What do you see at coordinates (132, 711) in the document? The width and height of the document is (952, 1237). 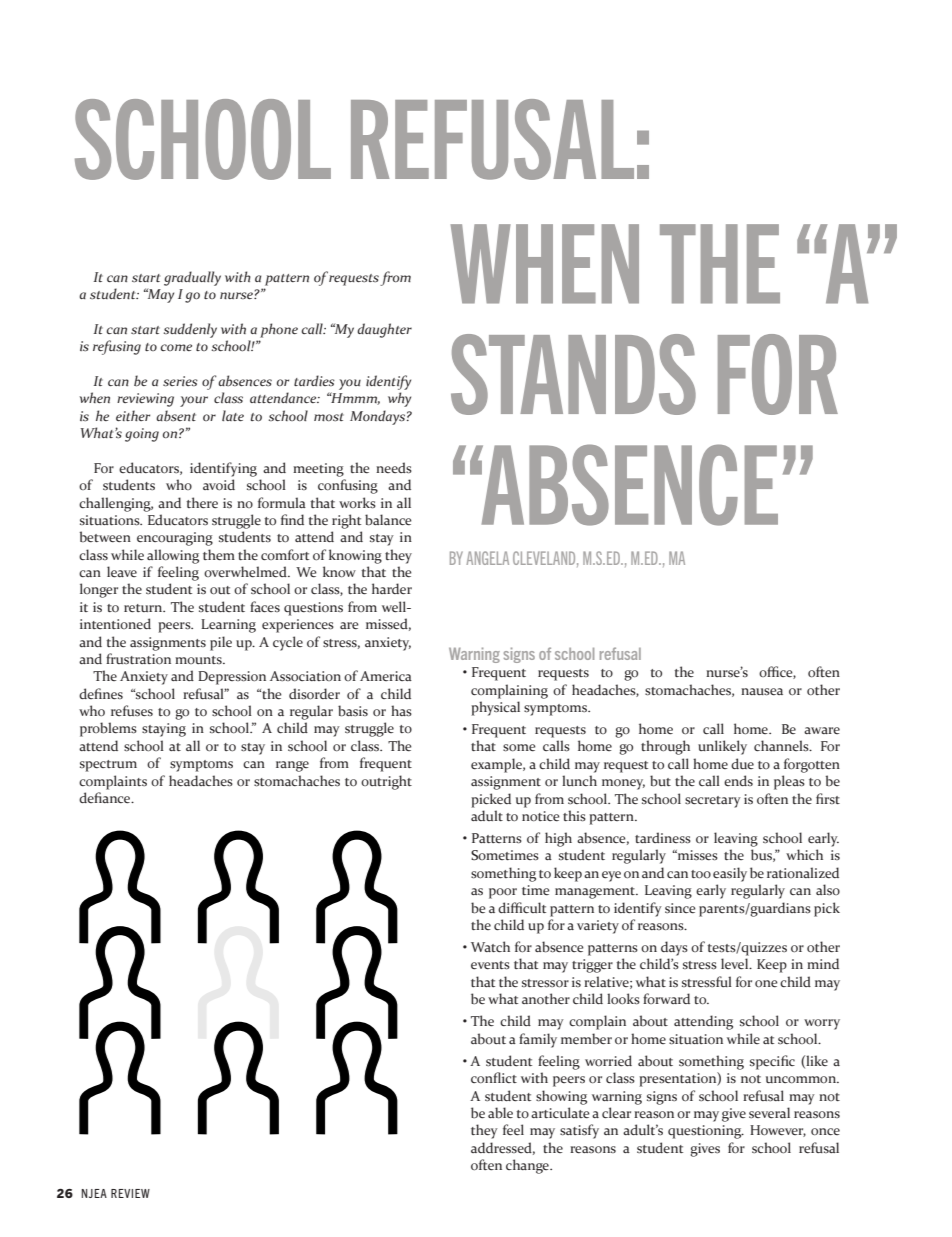 I see `refuses` at bounding box center [132, 711].
